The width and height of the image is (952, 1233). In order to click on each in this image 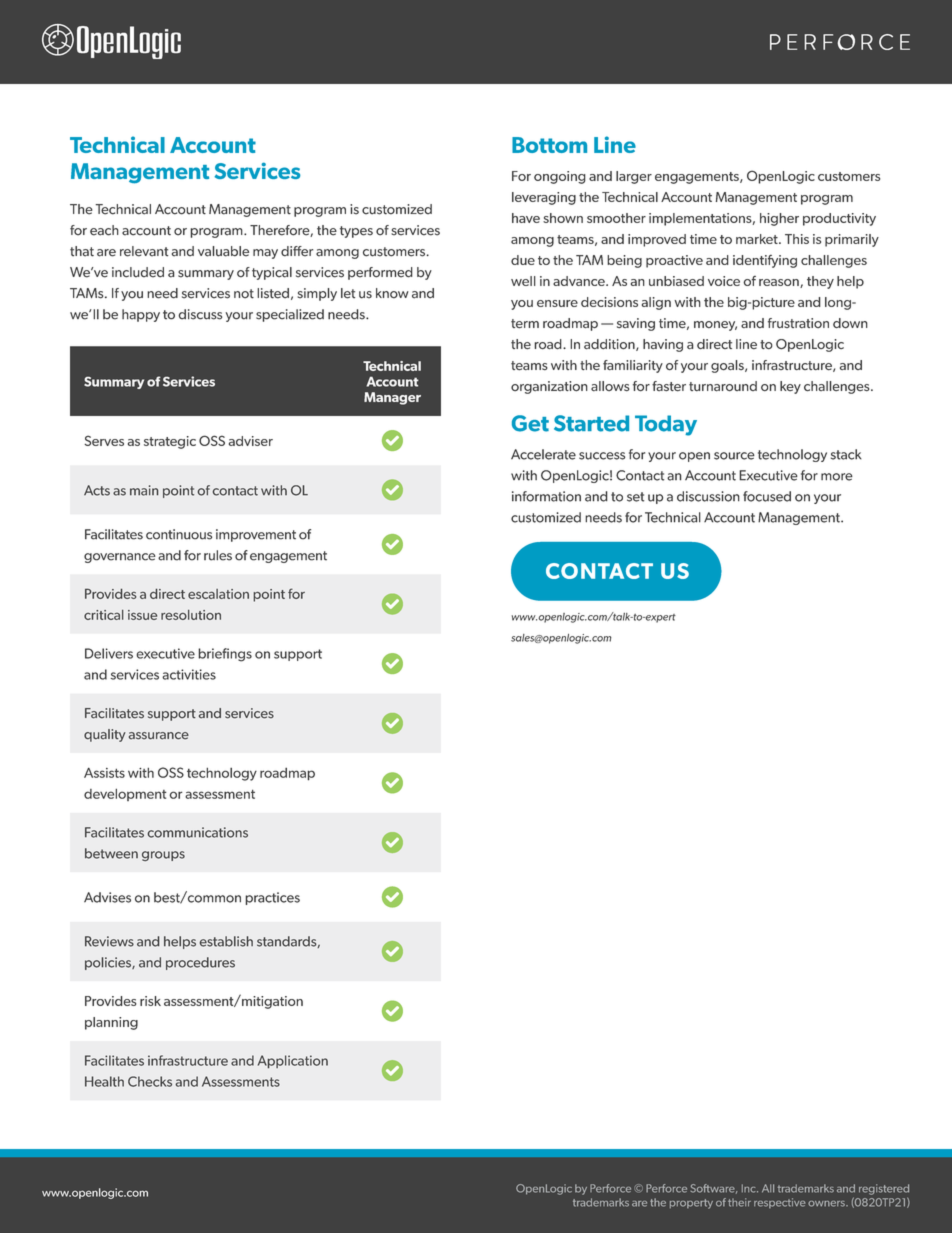, I will do `click(104, 230)`.
